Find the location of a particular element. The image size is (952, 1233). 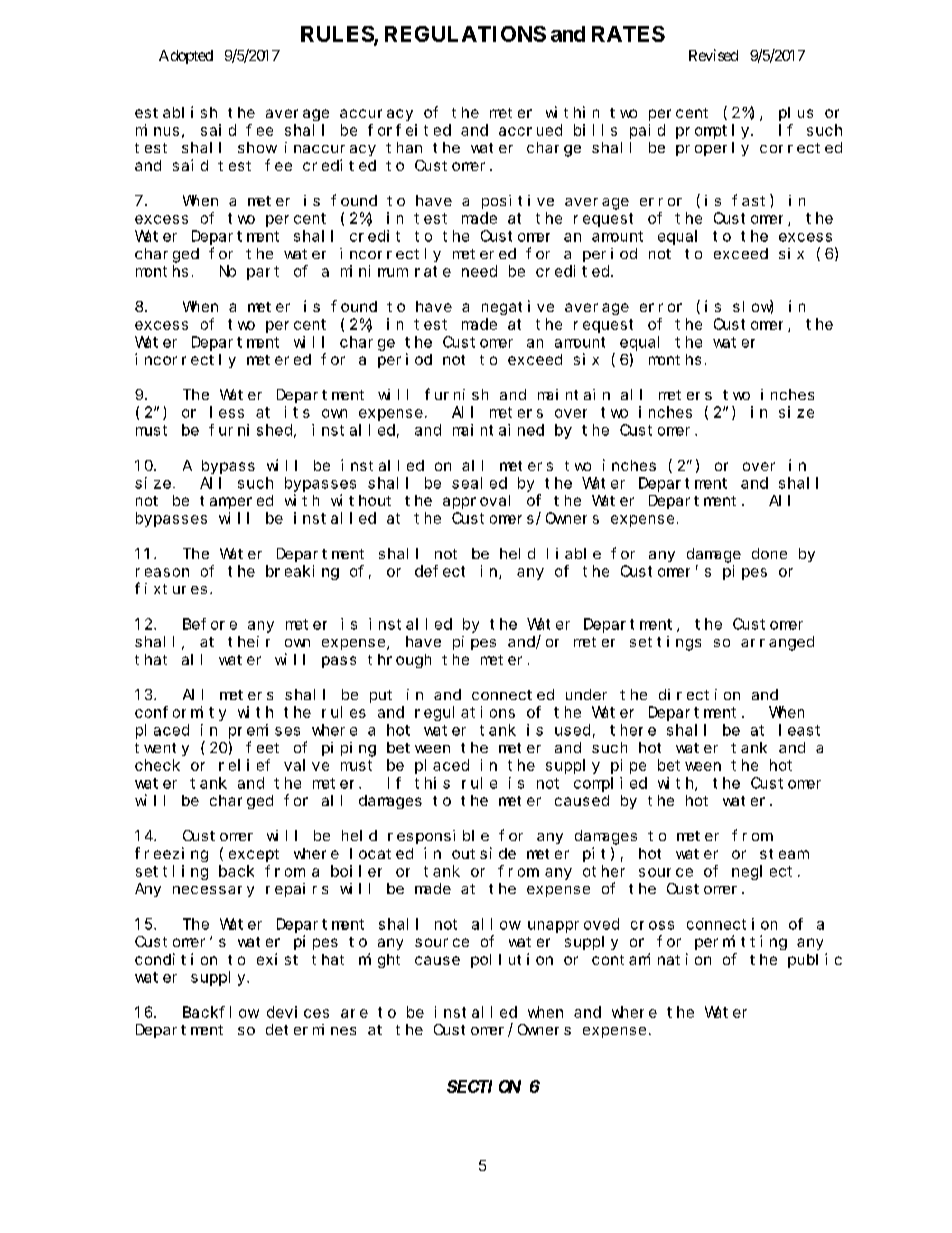

Adopted is located at coordinates (186, 57).
